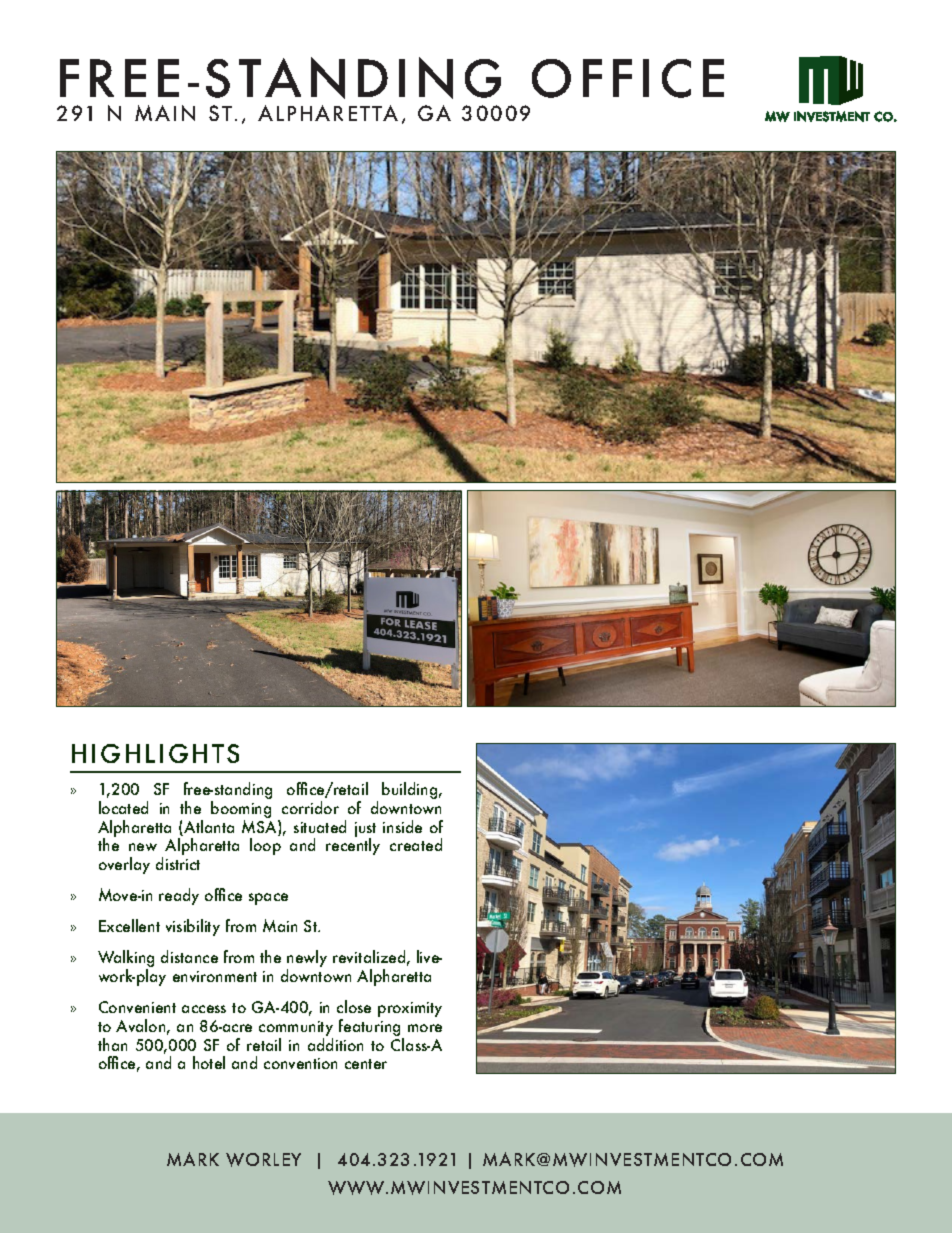 This screenshot has width=952, height=1233. I want to click on proximity, so click(410, 1009).
